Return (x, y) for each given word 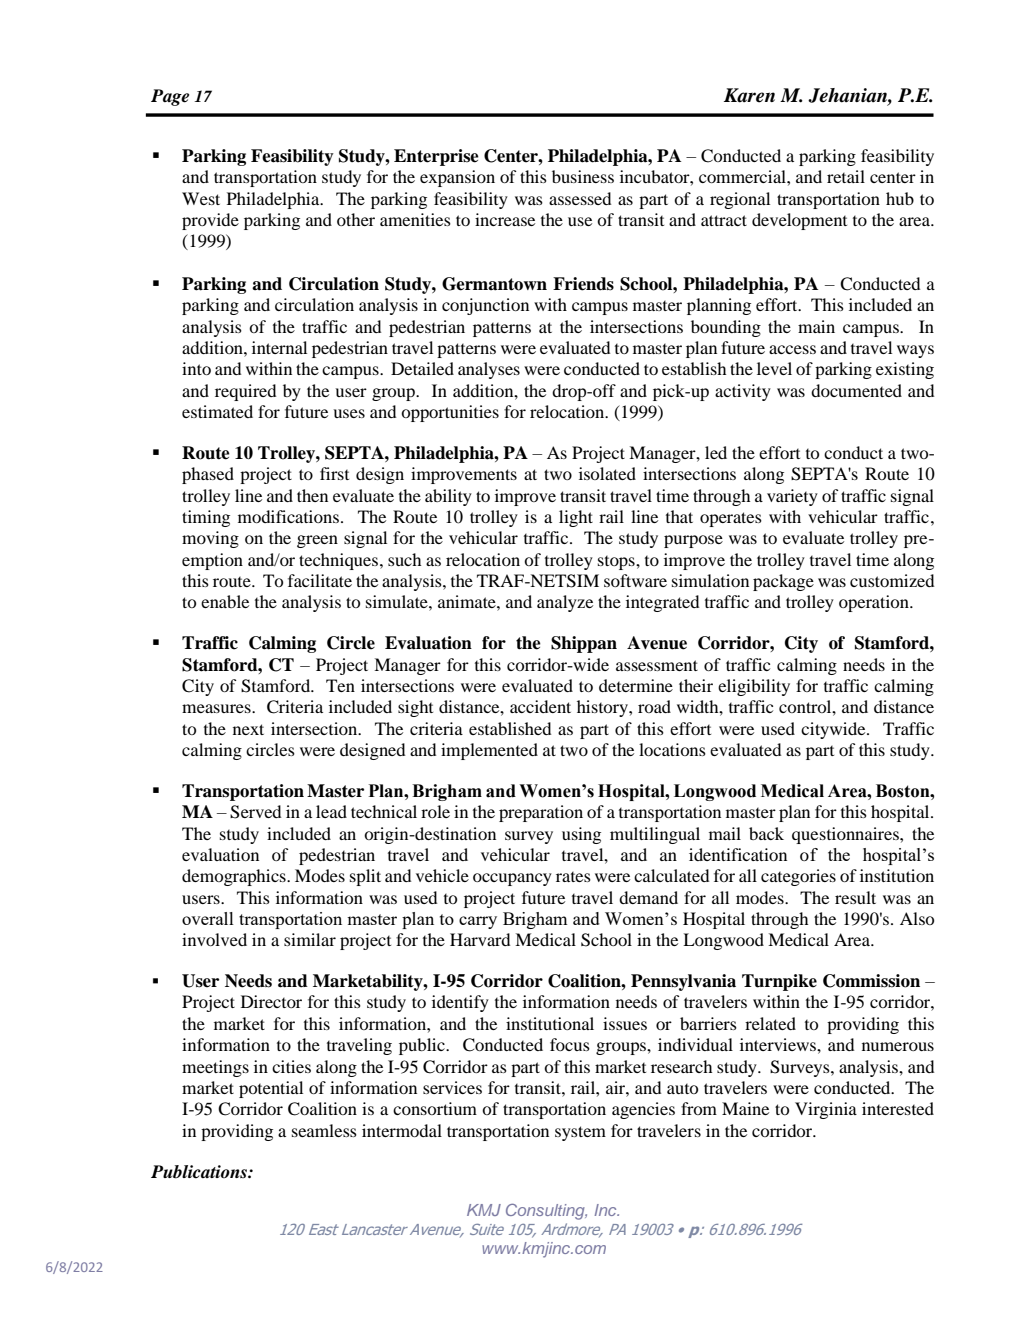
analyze (565, 603)
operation (875, 603)
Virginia (826, 1110)
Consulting (546, 1212)
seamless (324, 1130)
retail (846, 176)
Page (170, 97)
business (583, 176)
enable (225, 601)
